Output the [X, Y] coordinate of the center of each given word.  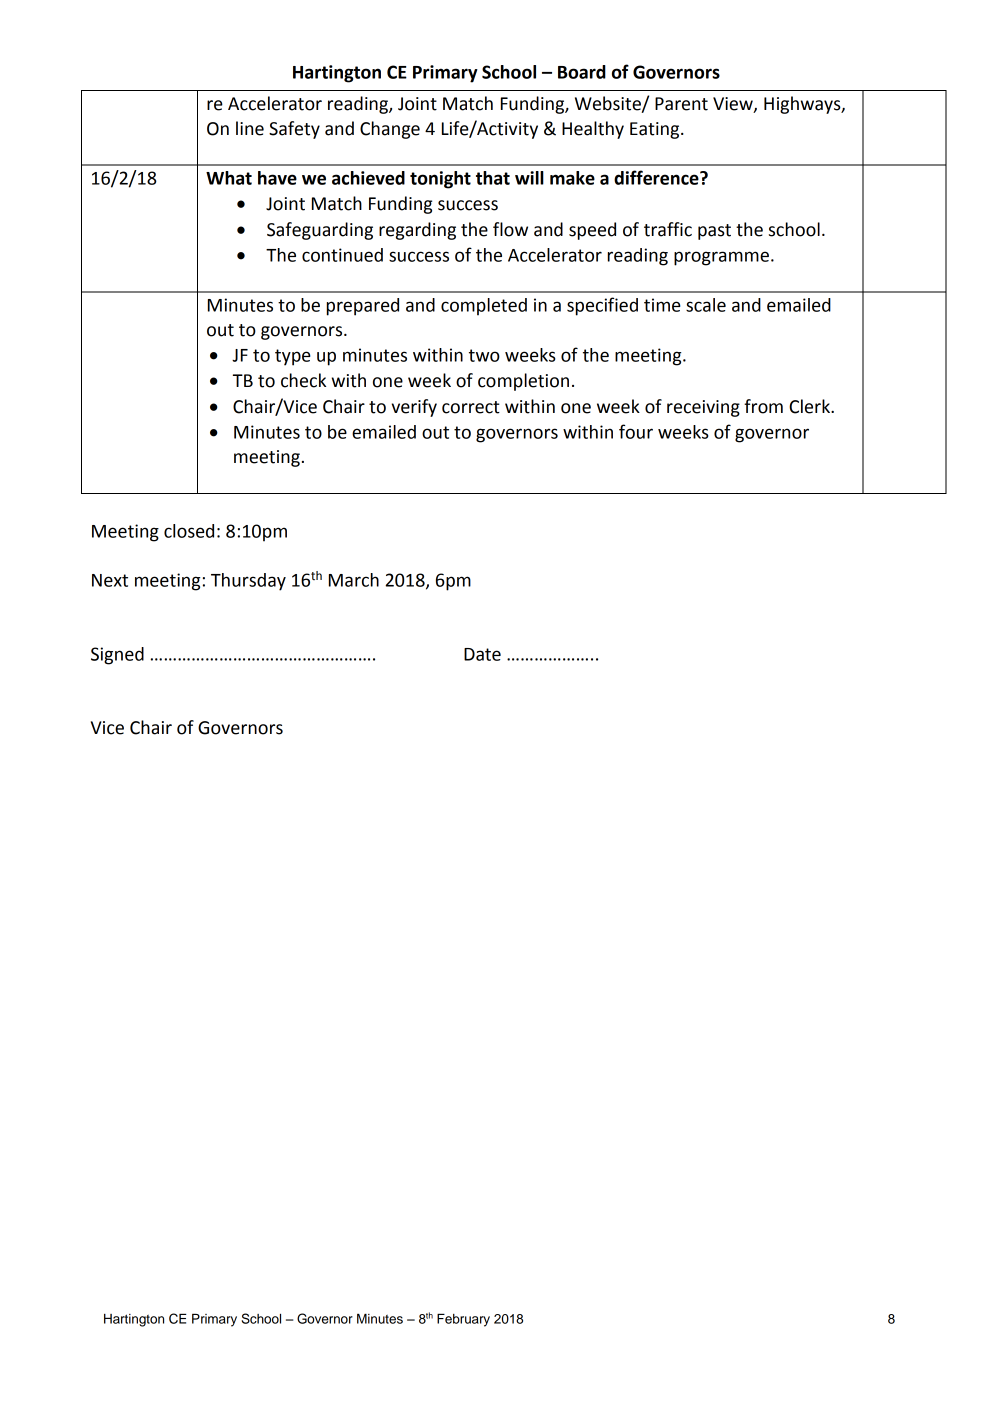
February [463, 1320]
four [636, 431]
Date [482, 654]
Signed [117, 656]
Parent [681, 104]
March [354, 580]
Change [390, 130]
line [250, 128]
